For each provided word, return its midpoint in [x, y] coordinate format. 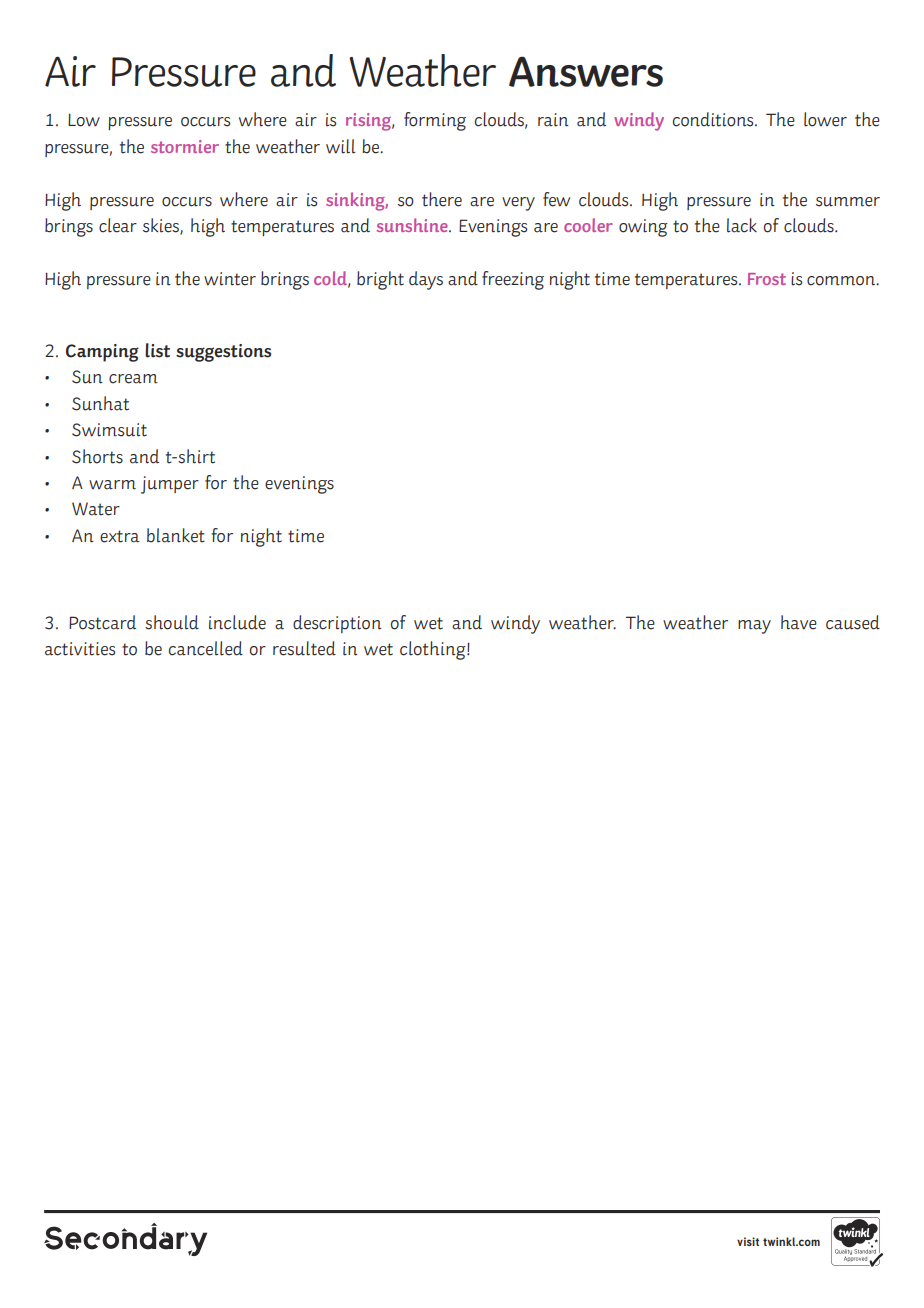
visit [748, 1241]
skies [162, 226]
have [799, 622]
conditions [714, 119]
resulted [304, 648]
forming [435, 121]
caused [853, 622]
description [337, 624]
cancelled [206, 648]
